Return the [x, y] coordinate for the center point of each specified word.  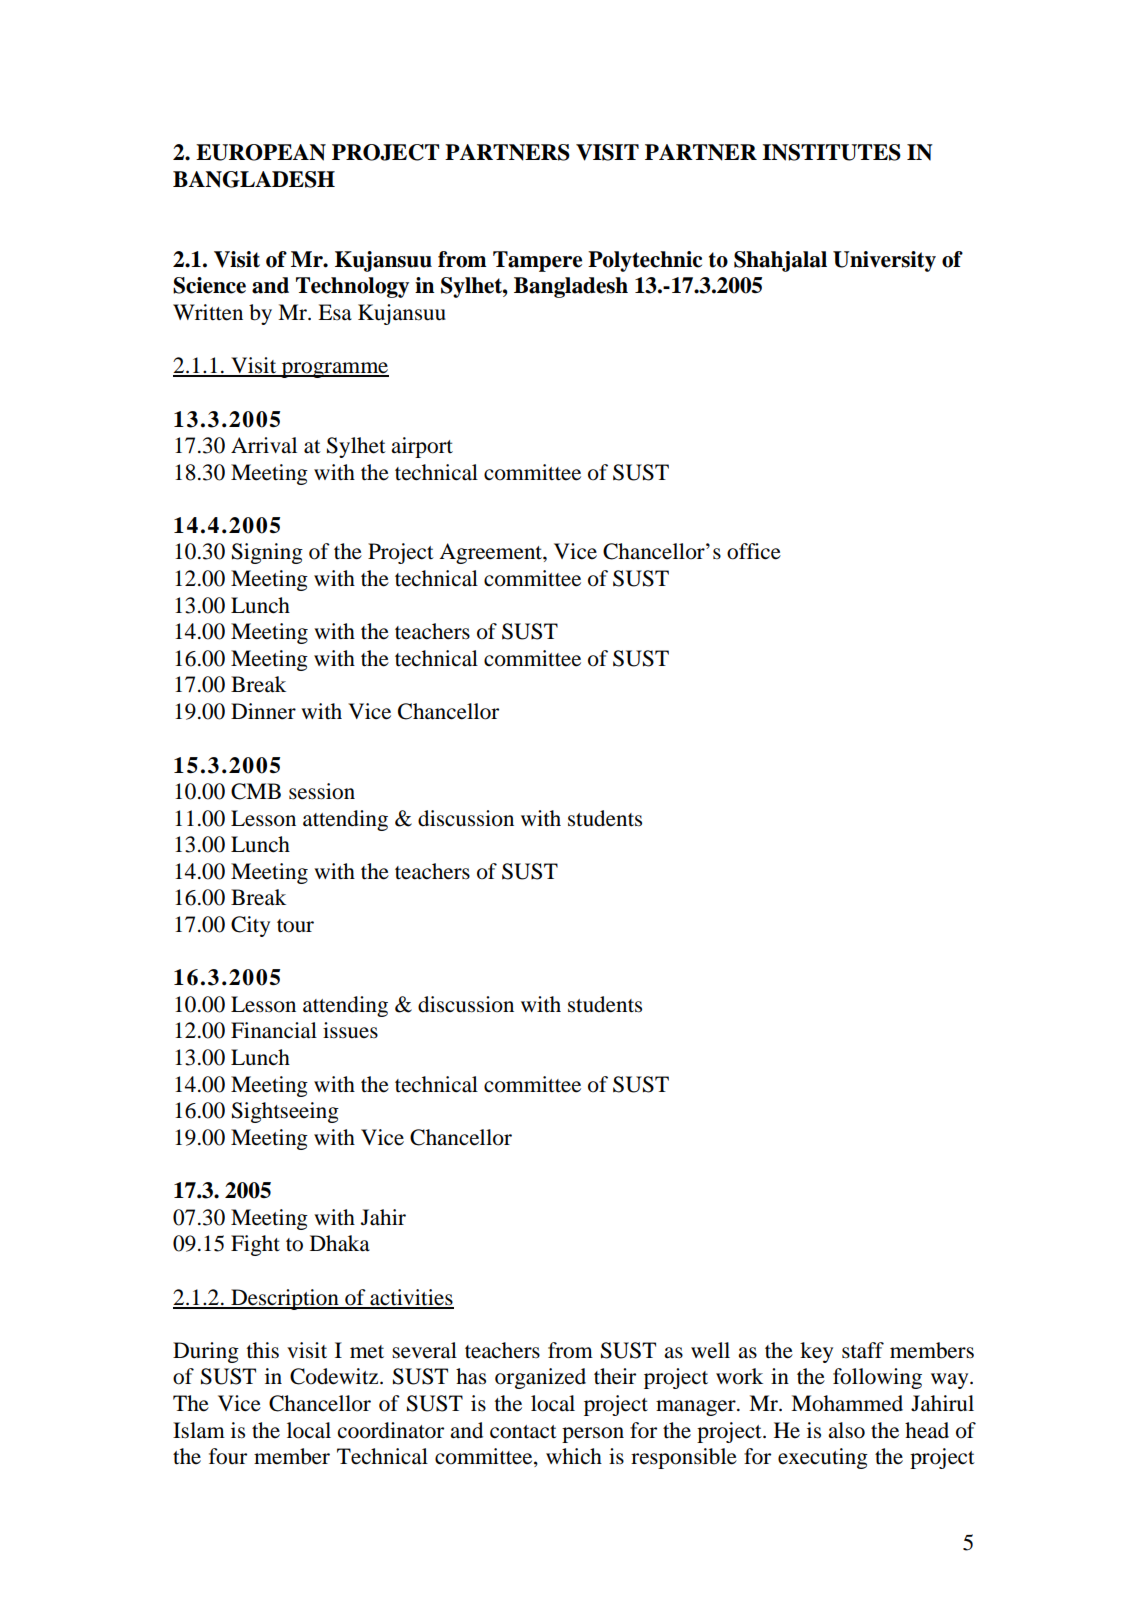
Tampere [537, 261]
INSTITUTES [831, 152]
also [846, 1430]
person [593, 1435]
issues [350, 1030]
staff [863, 1350]
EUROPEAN [261, 152]
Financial [274, 1030]
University [884, 261]
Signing [267, 553]
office [754, 551]
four [228, 1456]
